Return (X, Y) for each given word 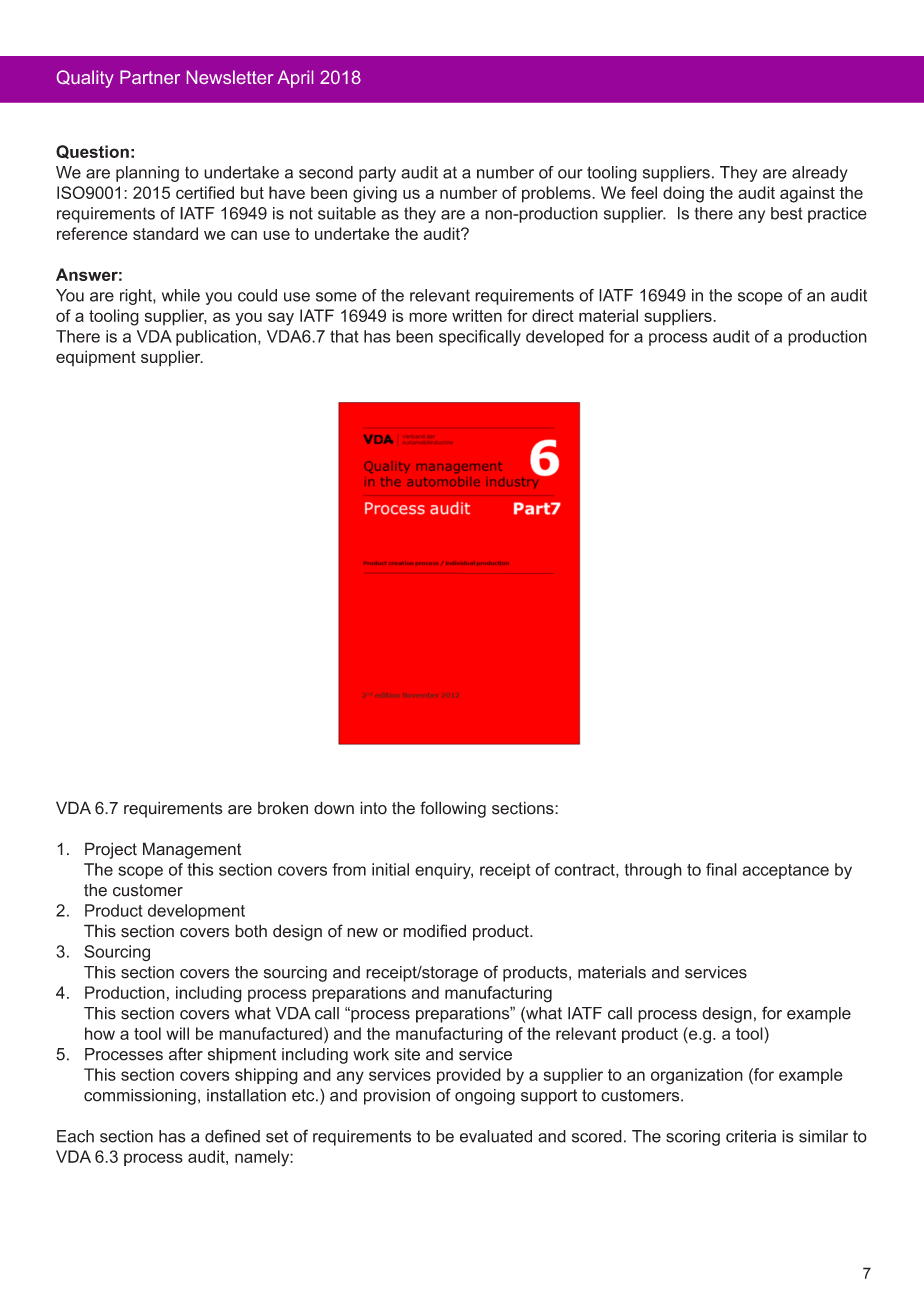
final (721, 869)
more (428, 317)
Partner (150, 77)
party (377, 174)
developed (565, 338)
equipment (96, 358)
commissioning (140, 1097)
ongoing (485, 1097)
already (820, 174)
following (453, 809)
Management (192, 850)
